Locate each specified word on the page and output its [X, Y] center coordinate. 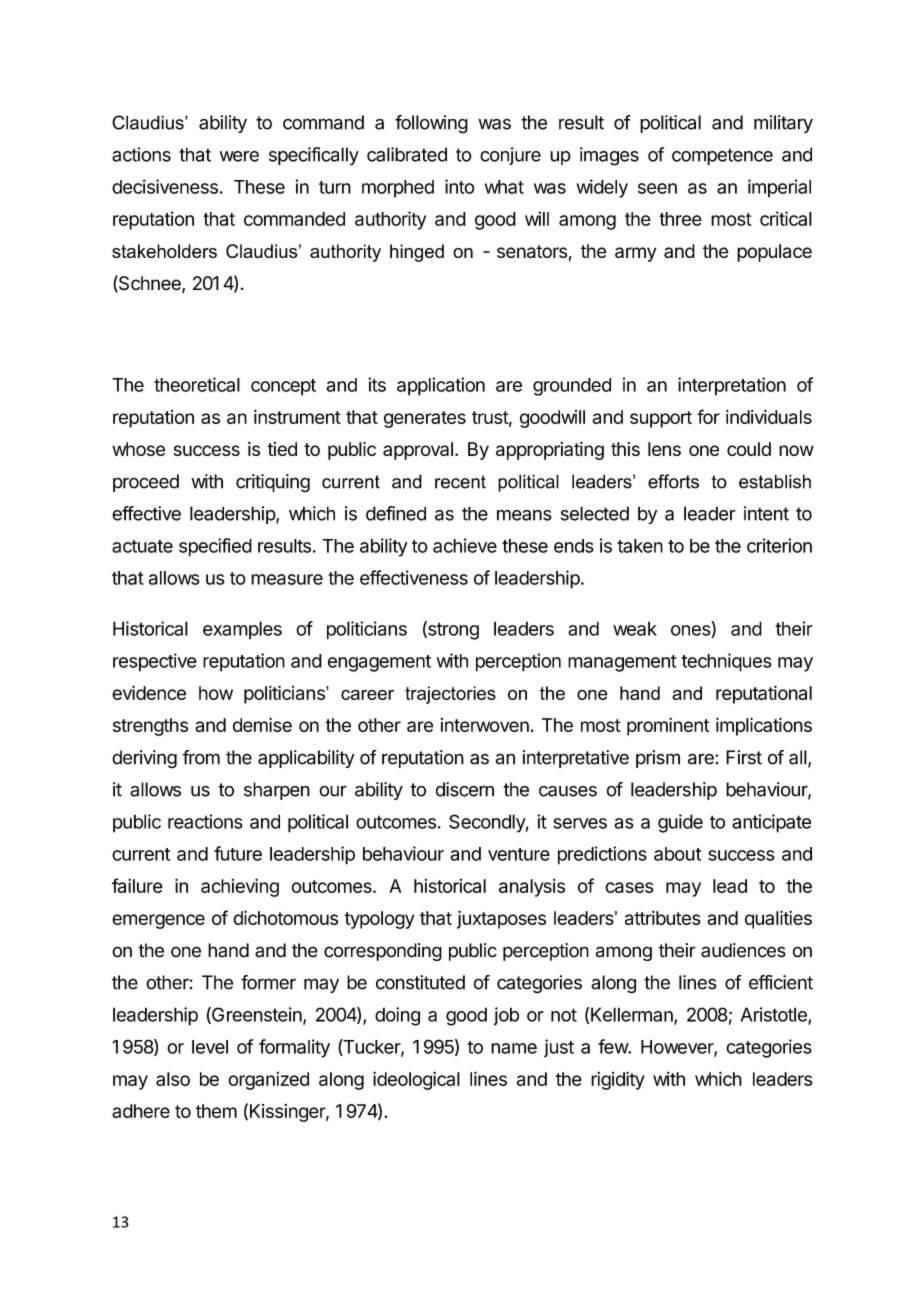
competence [722, 156]
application [441, 386]
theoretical [197, 384]
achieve [465, 545]
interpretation [732, 386]
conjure [510, 156]
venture [519, 854]
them [216, 1111]
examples [242, 630]
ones [691, 631]
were [239, 156]
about [677, 854]
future [238, 853]
